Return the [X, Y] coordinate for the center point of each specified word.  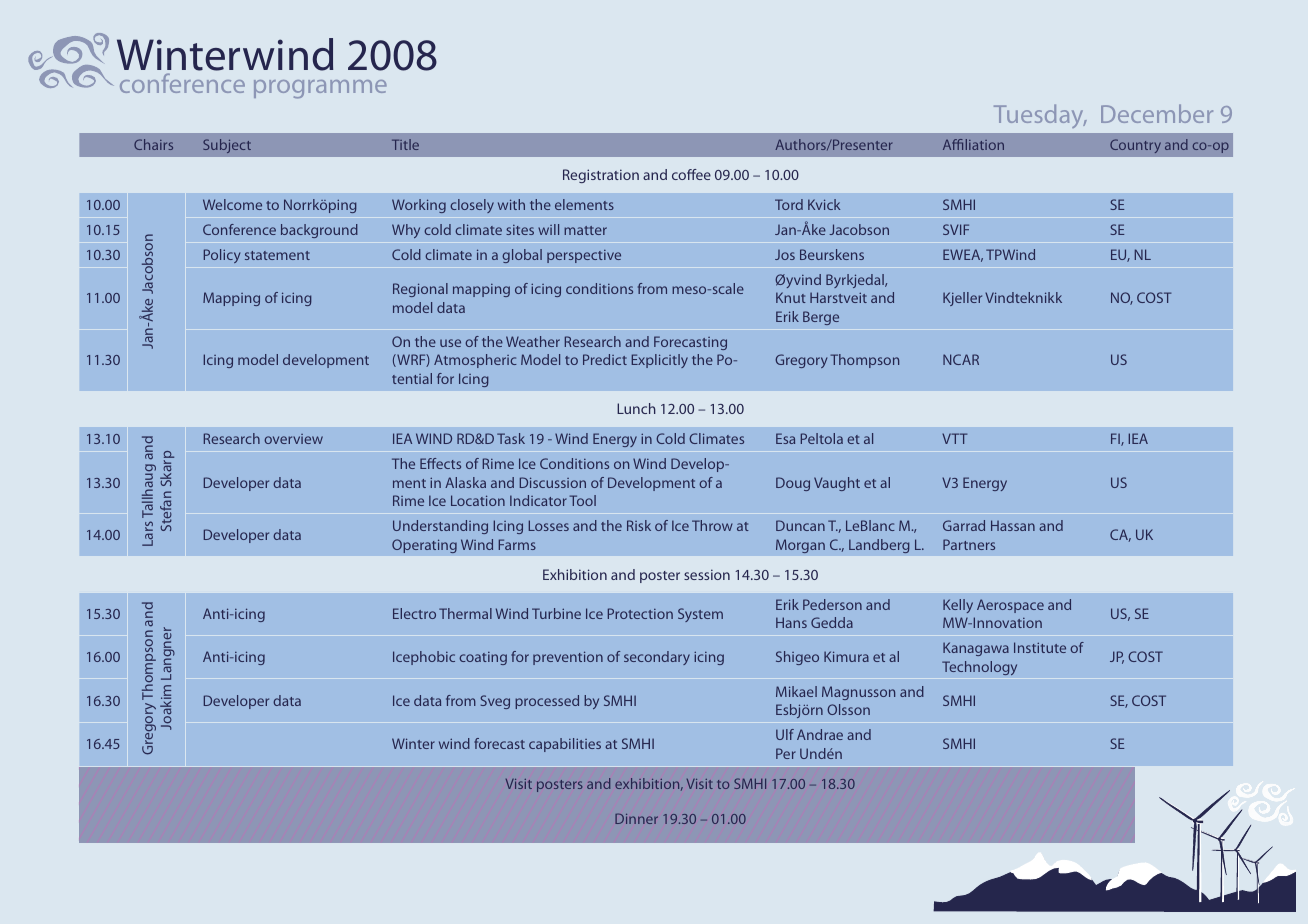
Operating [424, 546]
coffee [691, 174]
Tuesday [1040, 116]
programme [320, 89]
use [450, 343]
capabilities [565, 745]
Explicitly [660, 361]
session [707, 574]
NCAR [961, 359]
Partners [969, 544]
